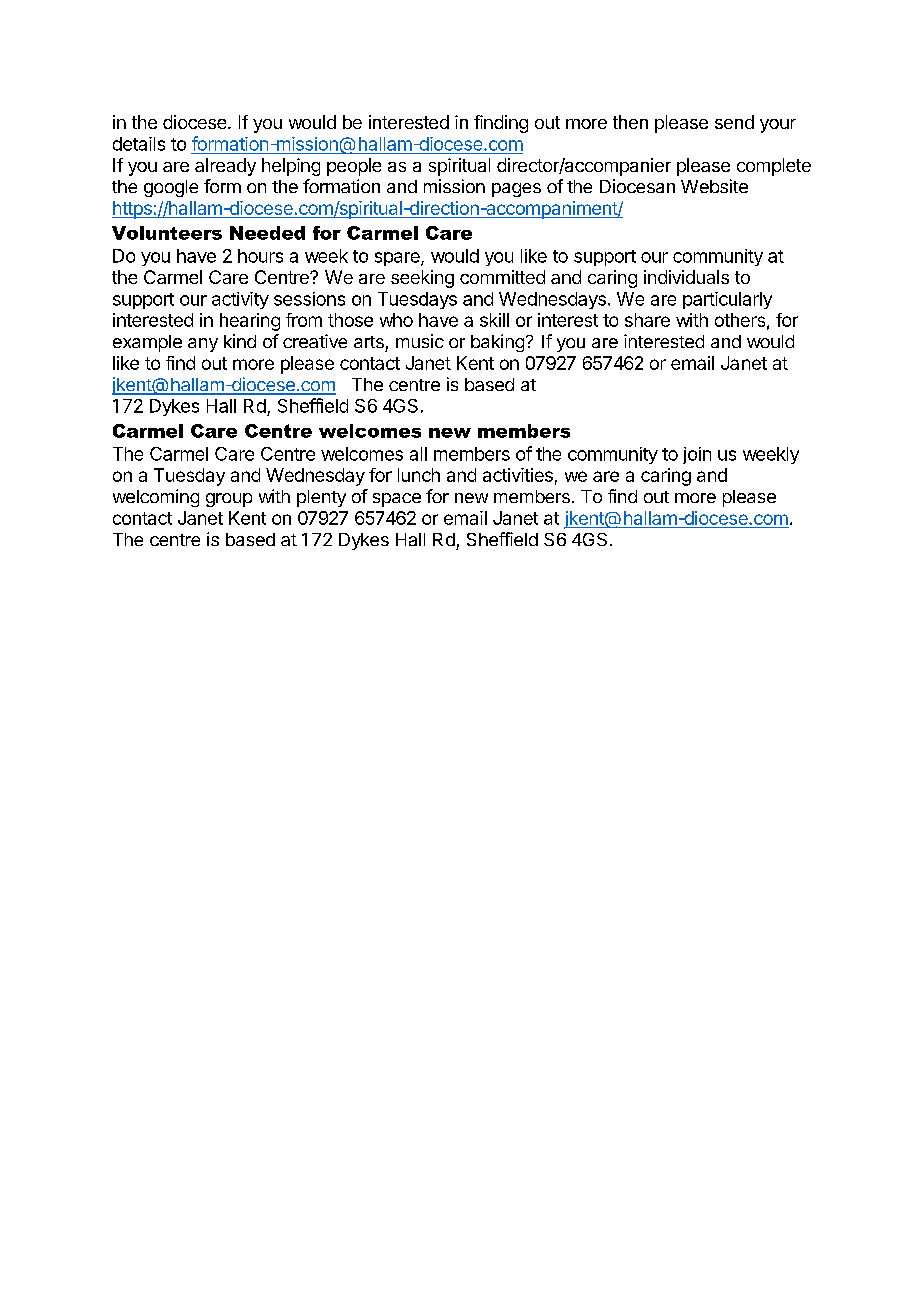 The height and width of the screenshot is (1308, 924). I want to click on people, so click(354, 167).
